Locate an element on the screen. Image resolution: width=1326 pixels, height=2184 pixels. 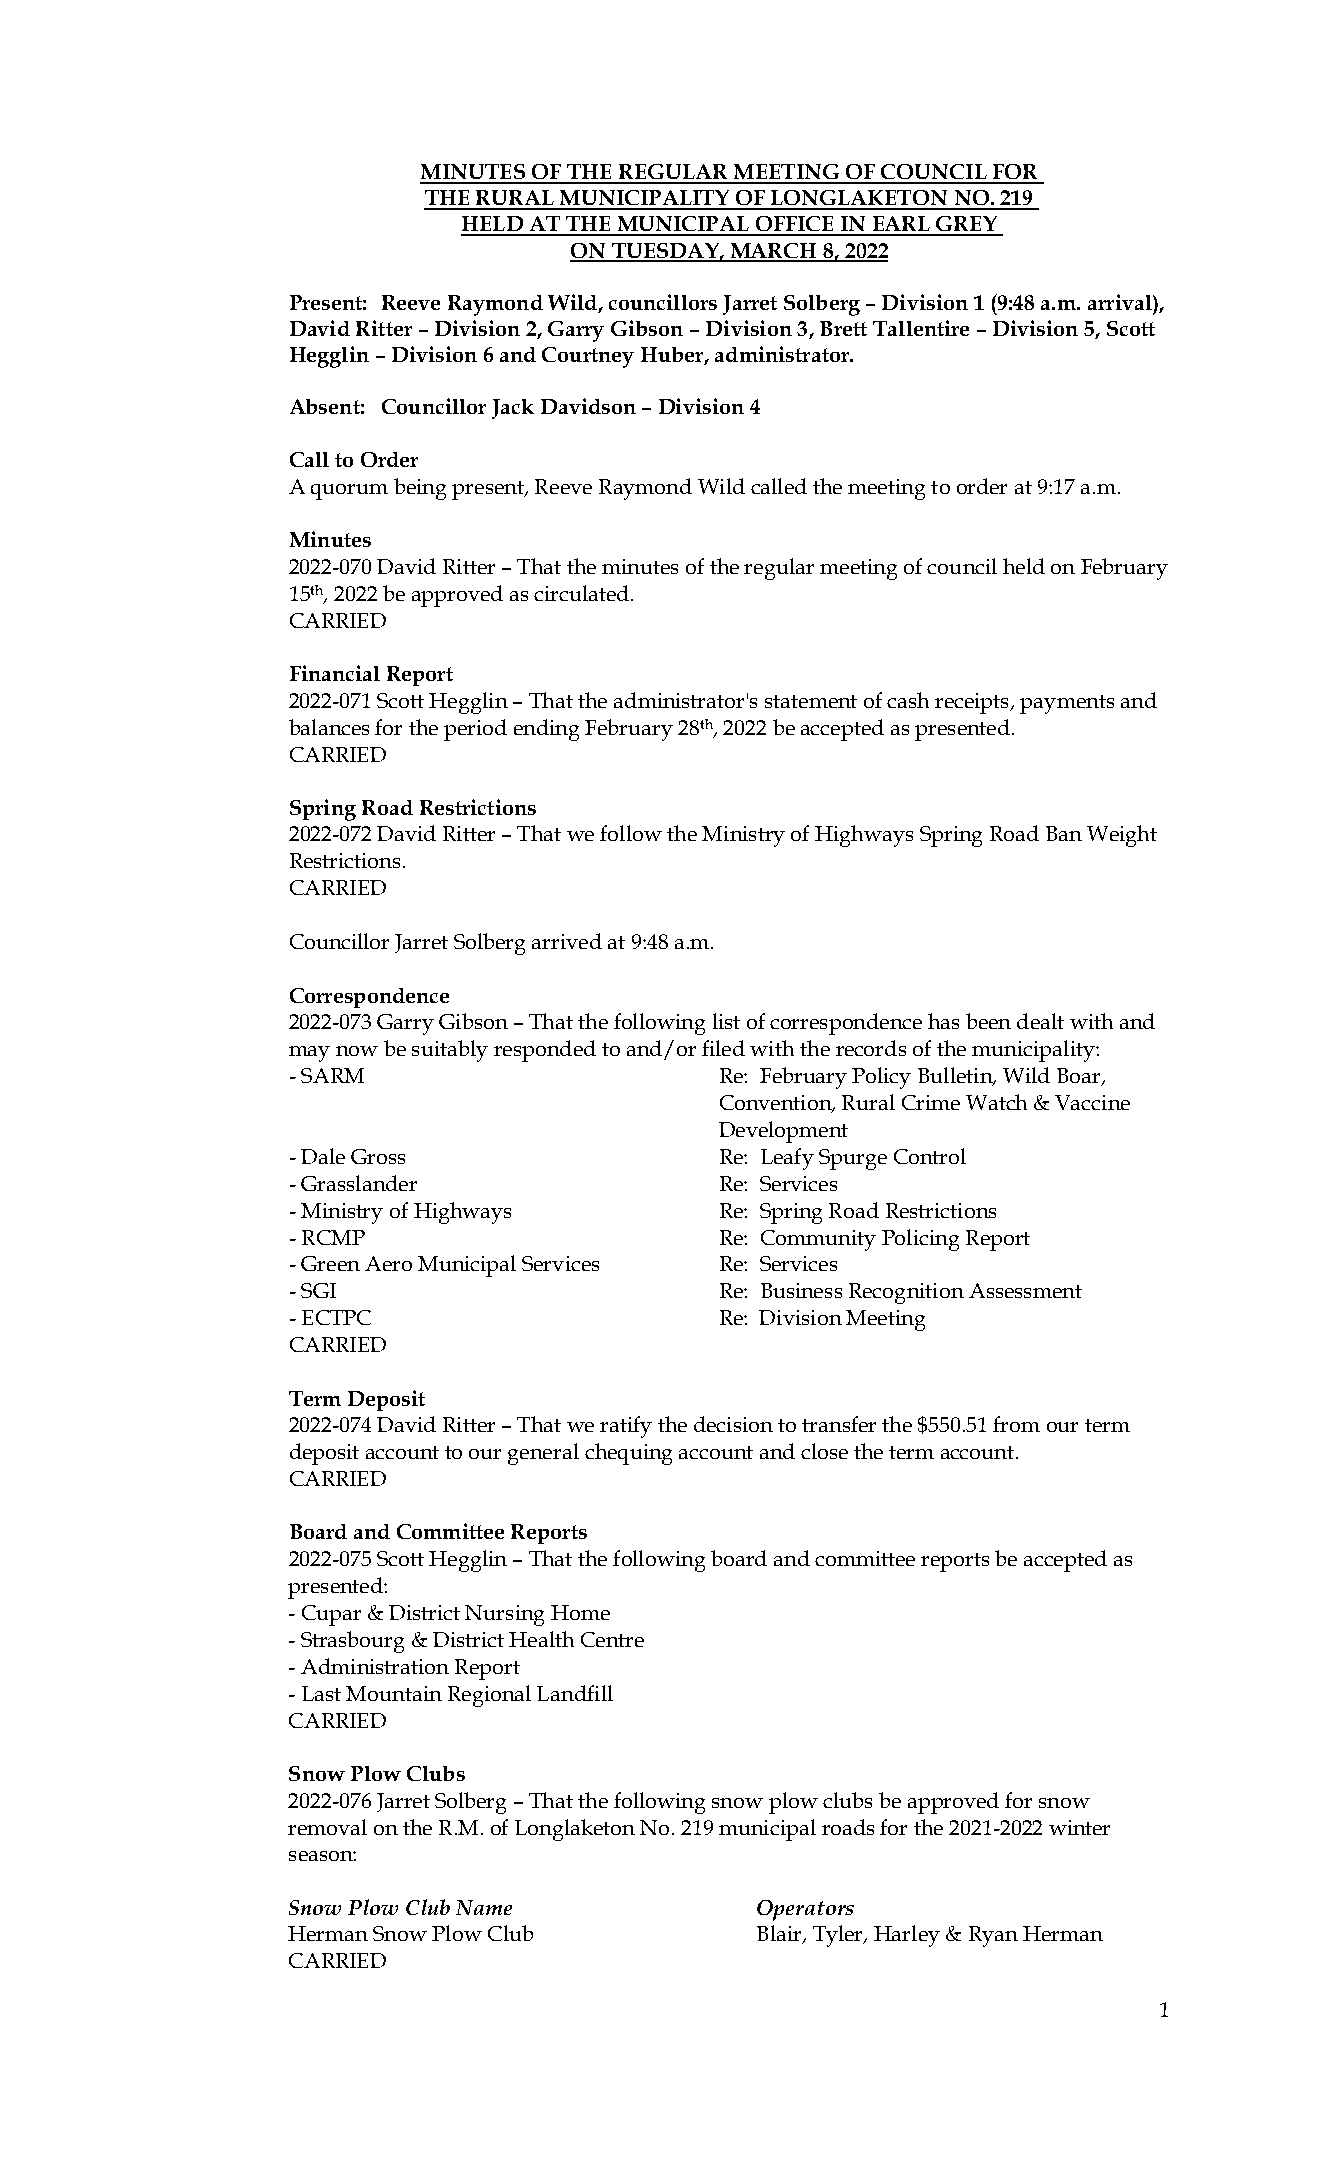
Convention is located at coordinates (777, 1104).
